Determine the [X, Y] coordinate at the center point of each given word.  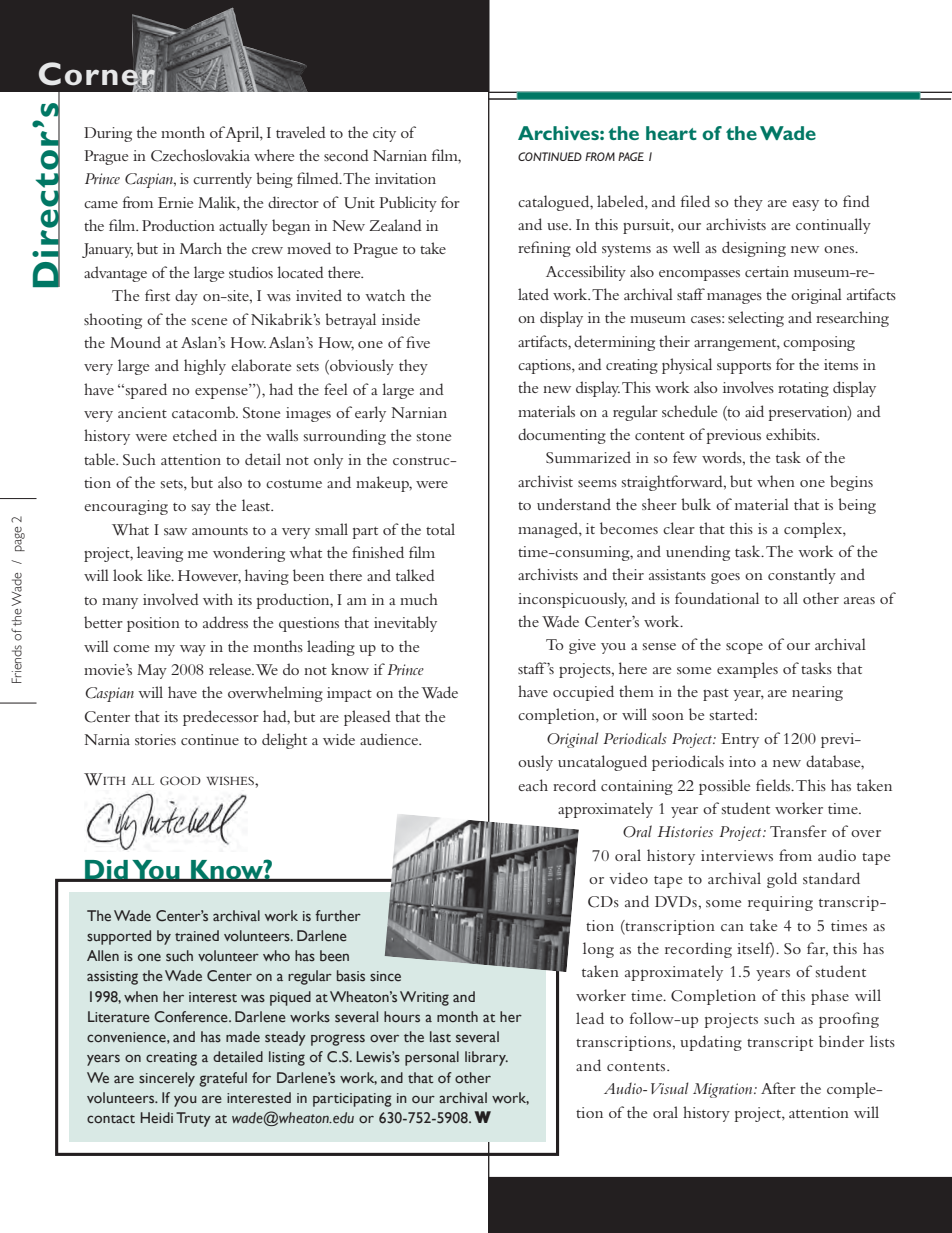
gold [782, 880]
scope [744, 648]
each [533, 785]
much [419, 599]
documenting [562, 436]
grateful [223, 1079]
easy [805, 205]
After [778, 1088]
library [486, 1058]
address [225, 622]
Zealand [395, 225]
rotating [803, 389]
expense [222, 393]
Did [106, 870]
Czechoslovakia [200, 155]
